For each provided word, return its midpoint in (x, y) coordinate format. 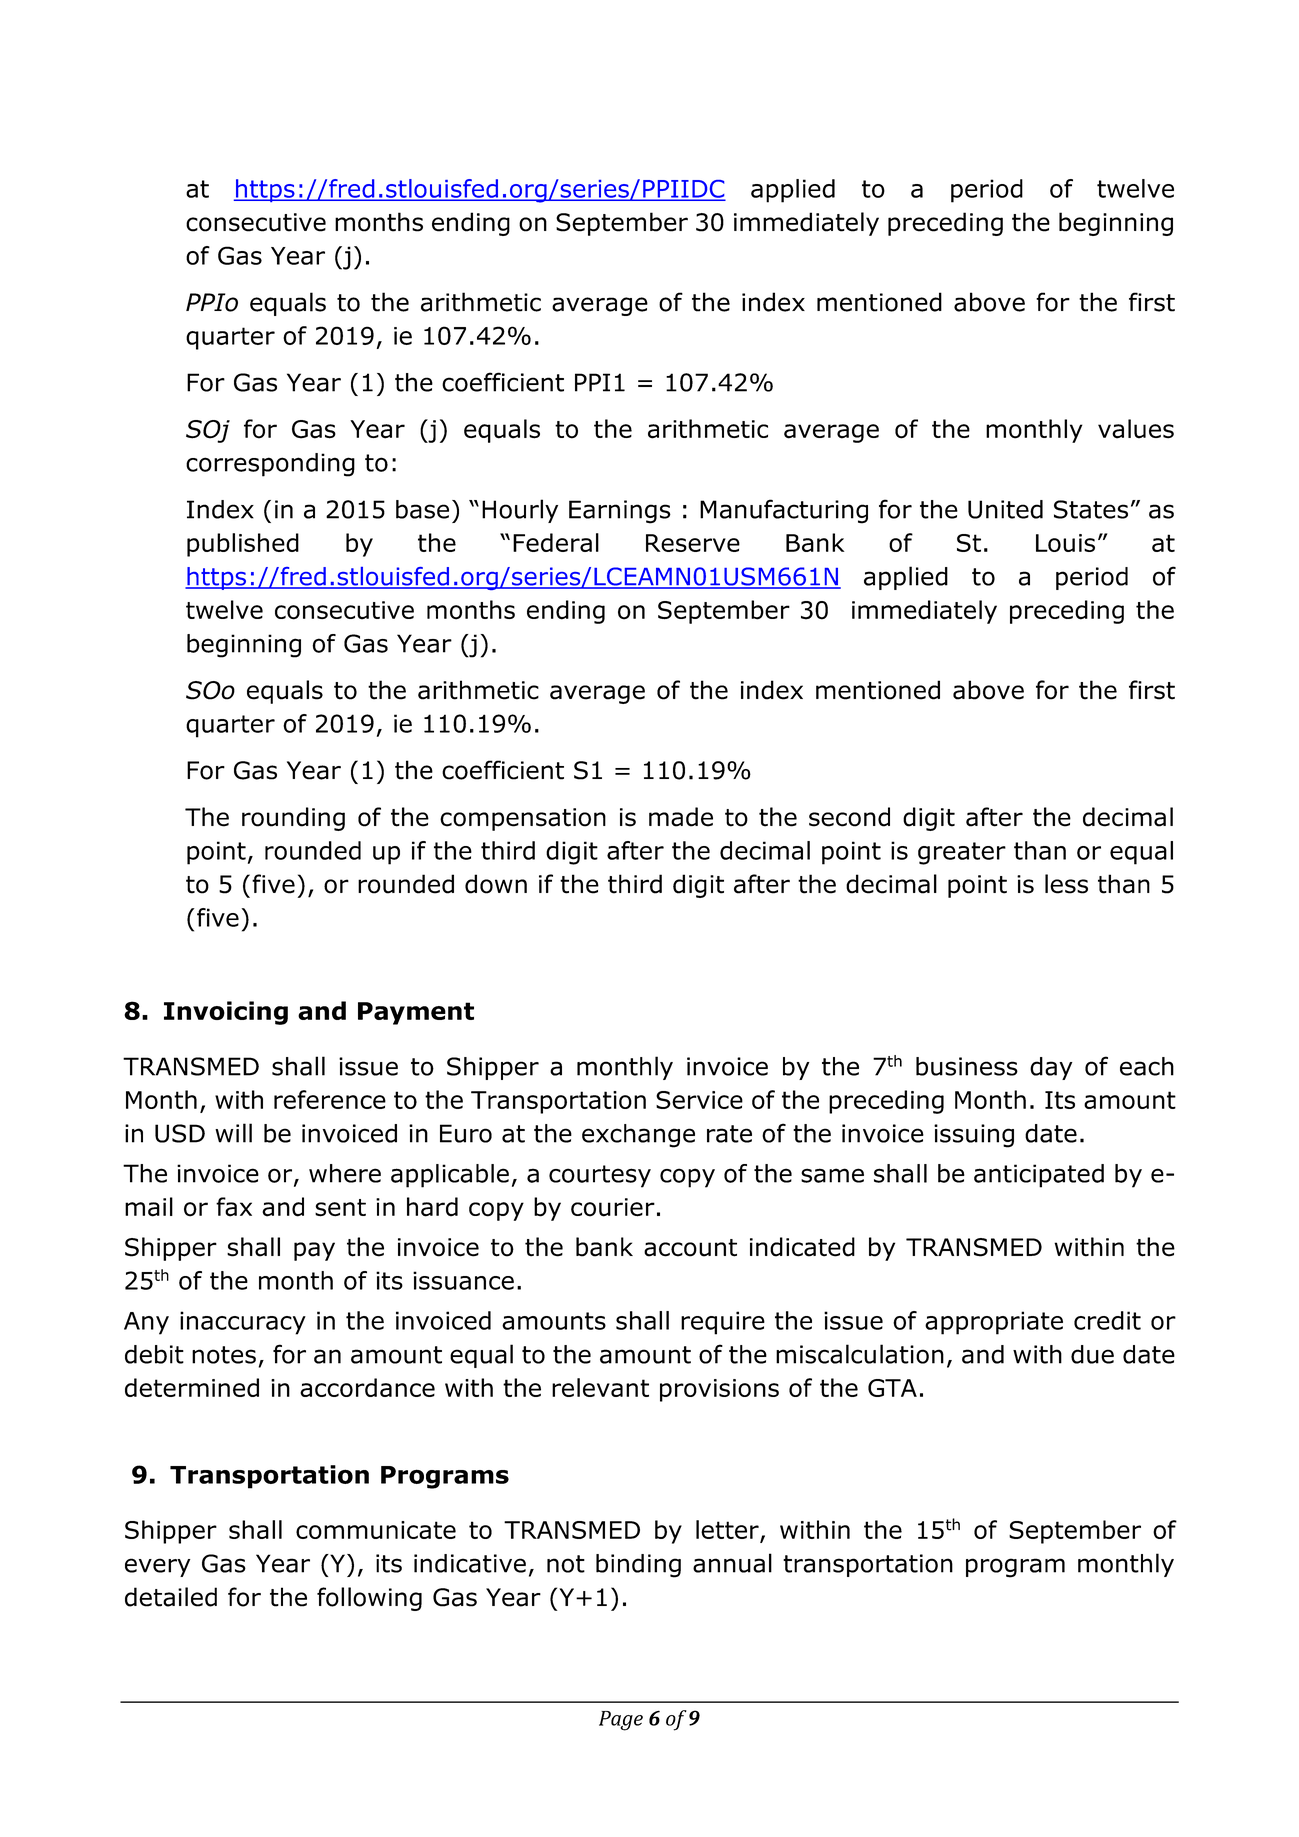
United (1005, 509)
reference (330, 1099)
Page (621, 1721)
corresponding (270, 465)
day (1051, 1068)
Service (699, 1100)
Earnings (620, 512)
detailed (171, 1597)
